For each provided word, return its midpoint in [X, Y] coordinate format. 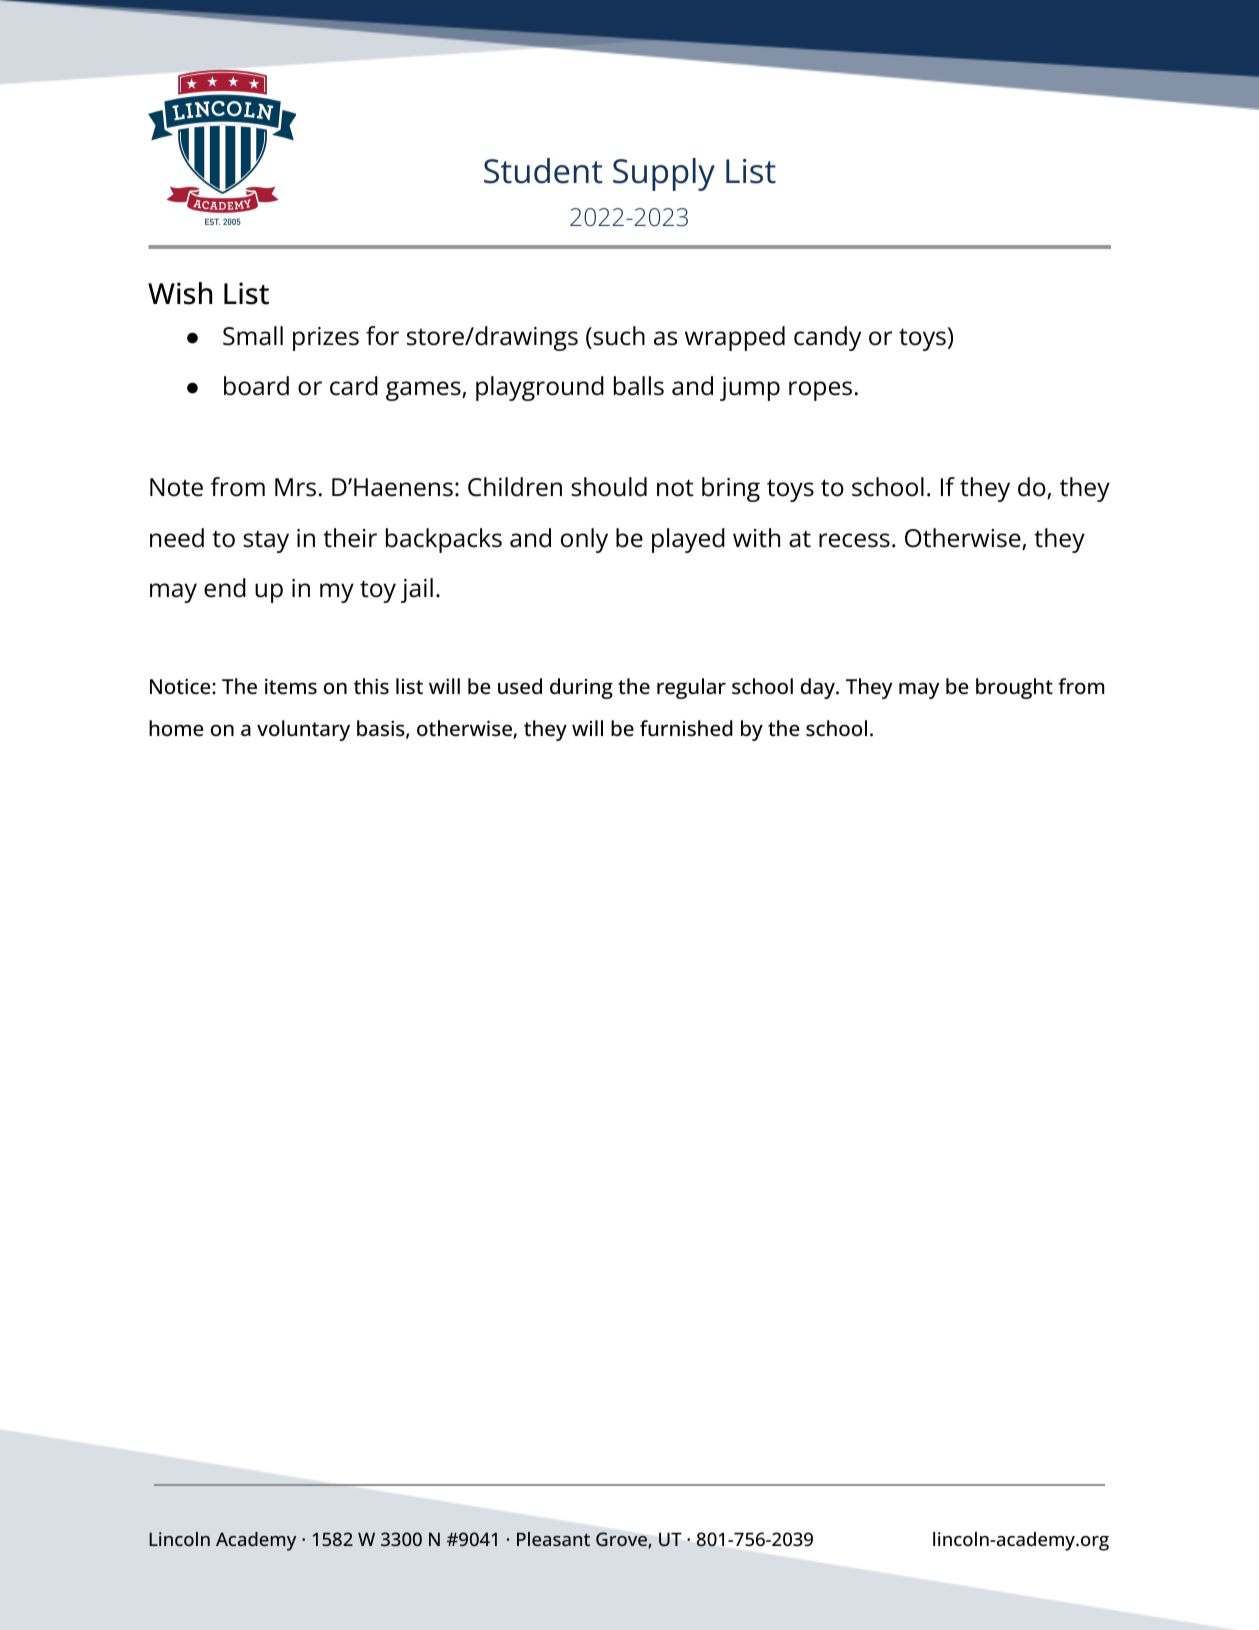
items [291, 686]
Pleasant [553, 1539]
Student [543, 171]
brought [1014, 688]
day [819, 688]
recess [854, 540]
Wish [180, 293]
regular [691, 688]
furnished [686, 728]
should [609, 487]
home [176, 728]
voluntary [303, 730]
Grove [622, 1540]
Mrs [295, 487]
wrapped [735, 338]
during [581, 688]
